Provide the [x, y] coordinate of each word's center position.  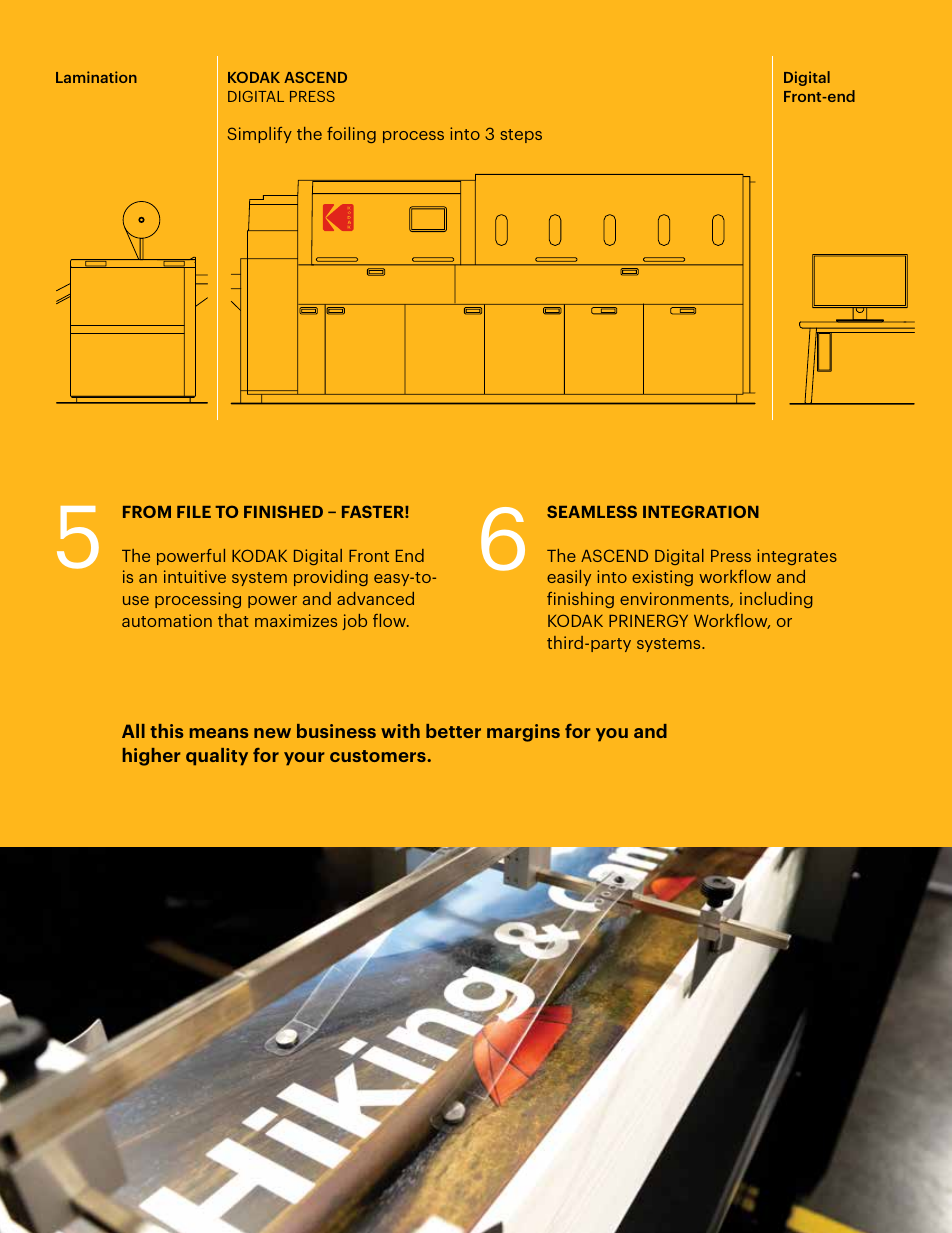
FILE [194, 512]
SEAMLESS [592, 511]
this [166, 731]
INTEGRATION [701, 511]
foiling [351, 135]
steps [521, 136]
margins [523, 733]
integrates [797, 557]
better [453, 731]
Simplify [260, 135]
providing [331, 578]
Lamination [96, 77]
